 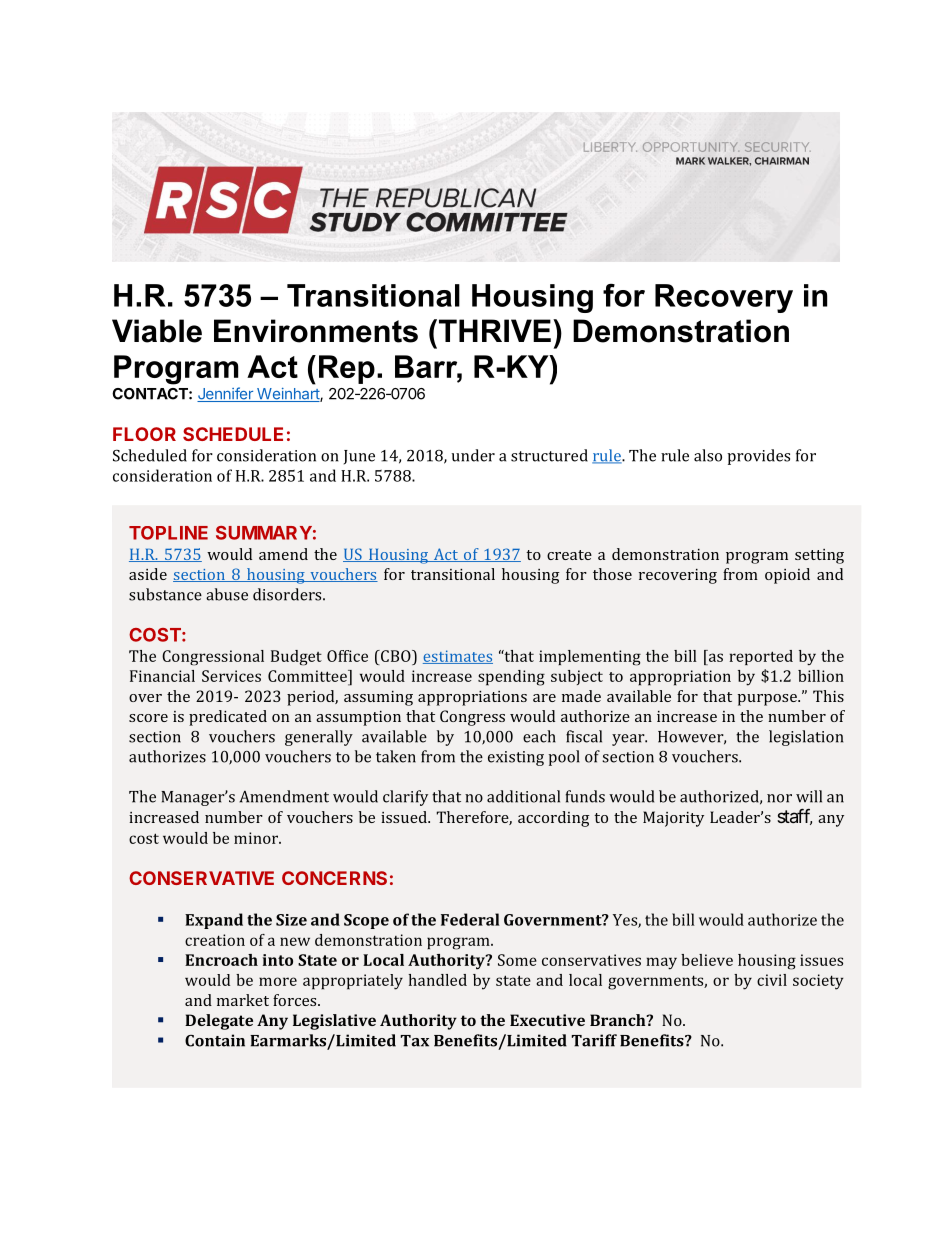 What do you see at coordinates (227, 594) in the document?
I see `abuse` at bounding box center [227, 594].
